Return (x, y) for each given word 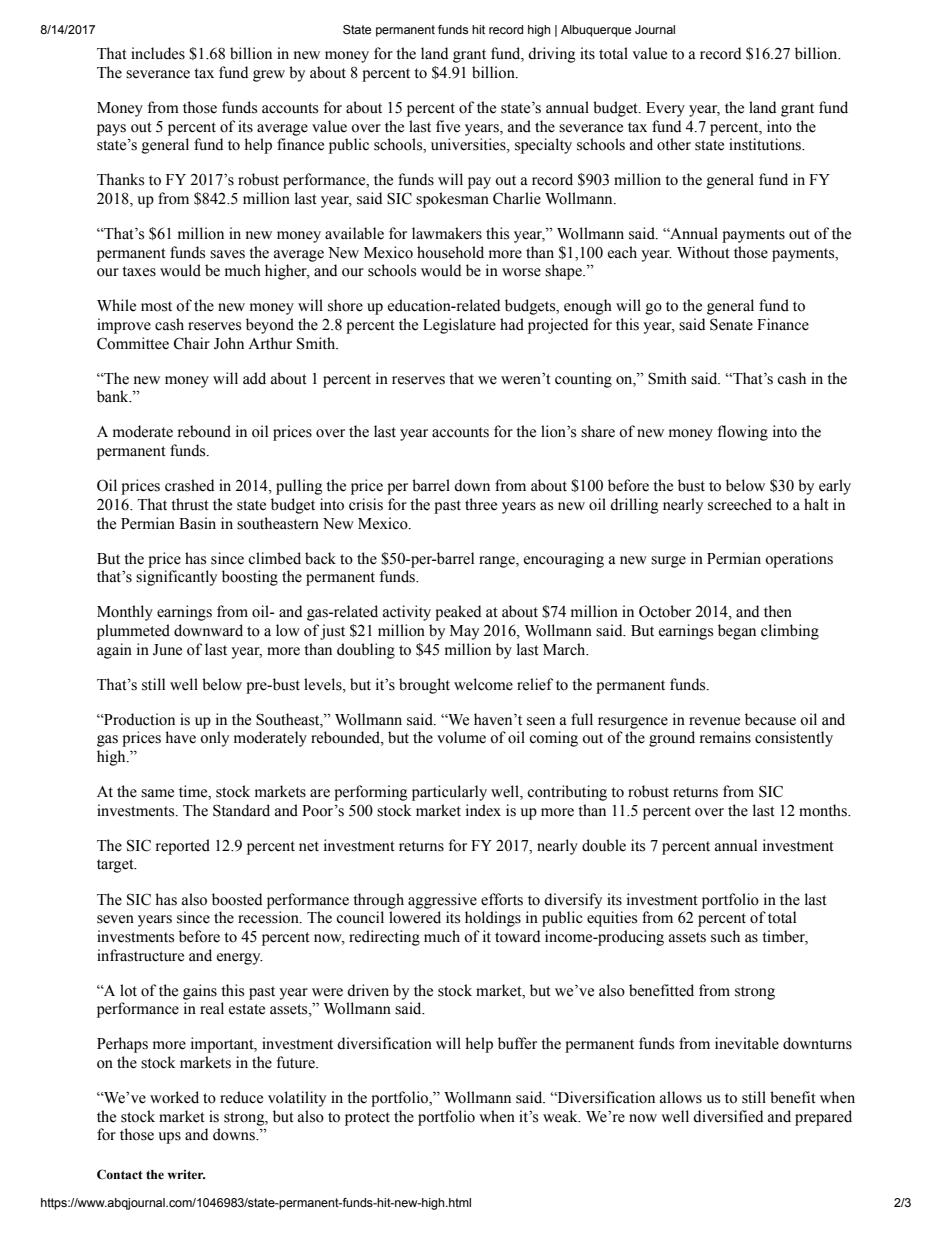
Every (665, 109)
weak (561, 1116)
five (448, 126)
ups (169, 1138)
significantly (176, 578)
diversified (728, 1116)
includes (158, 53)
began (737, 632)
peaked (458, 613)
